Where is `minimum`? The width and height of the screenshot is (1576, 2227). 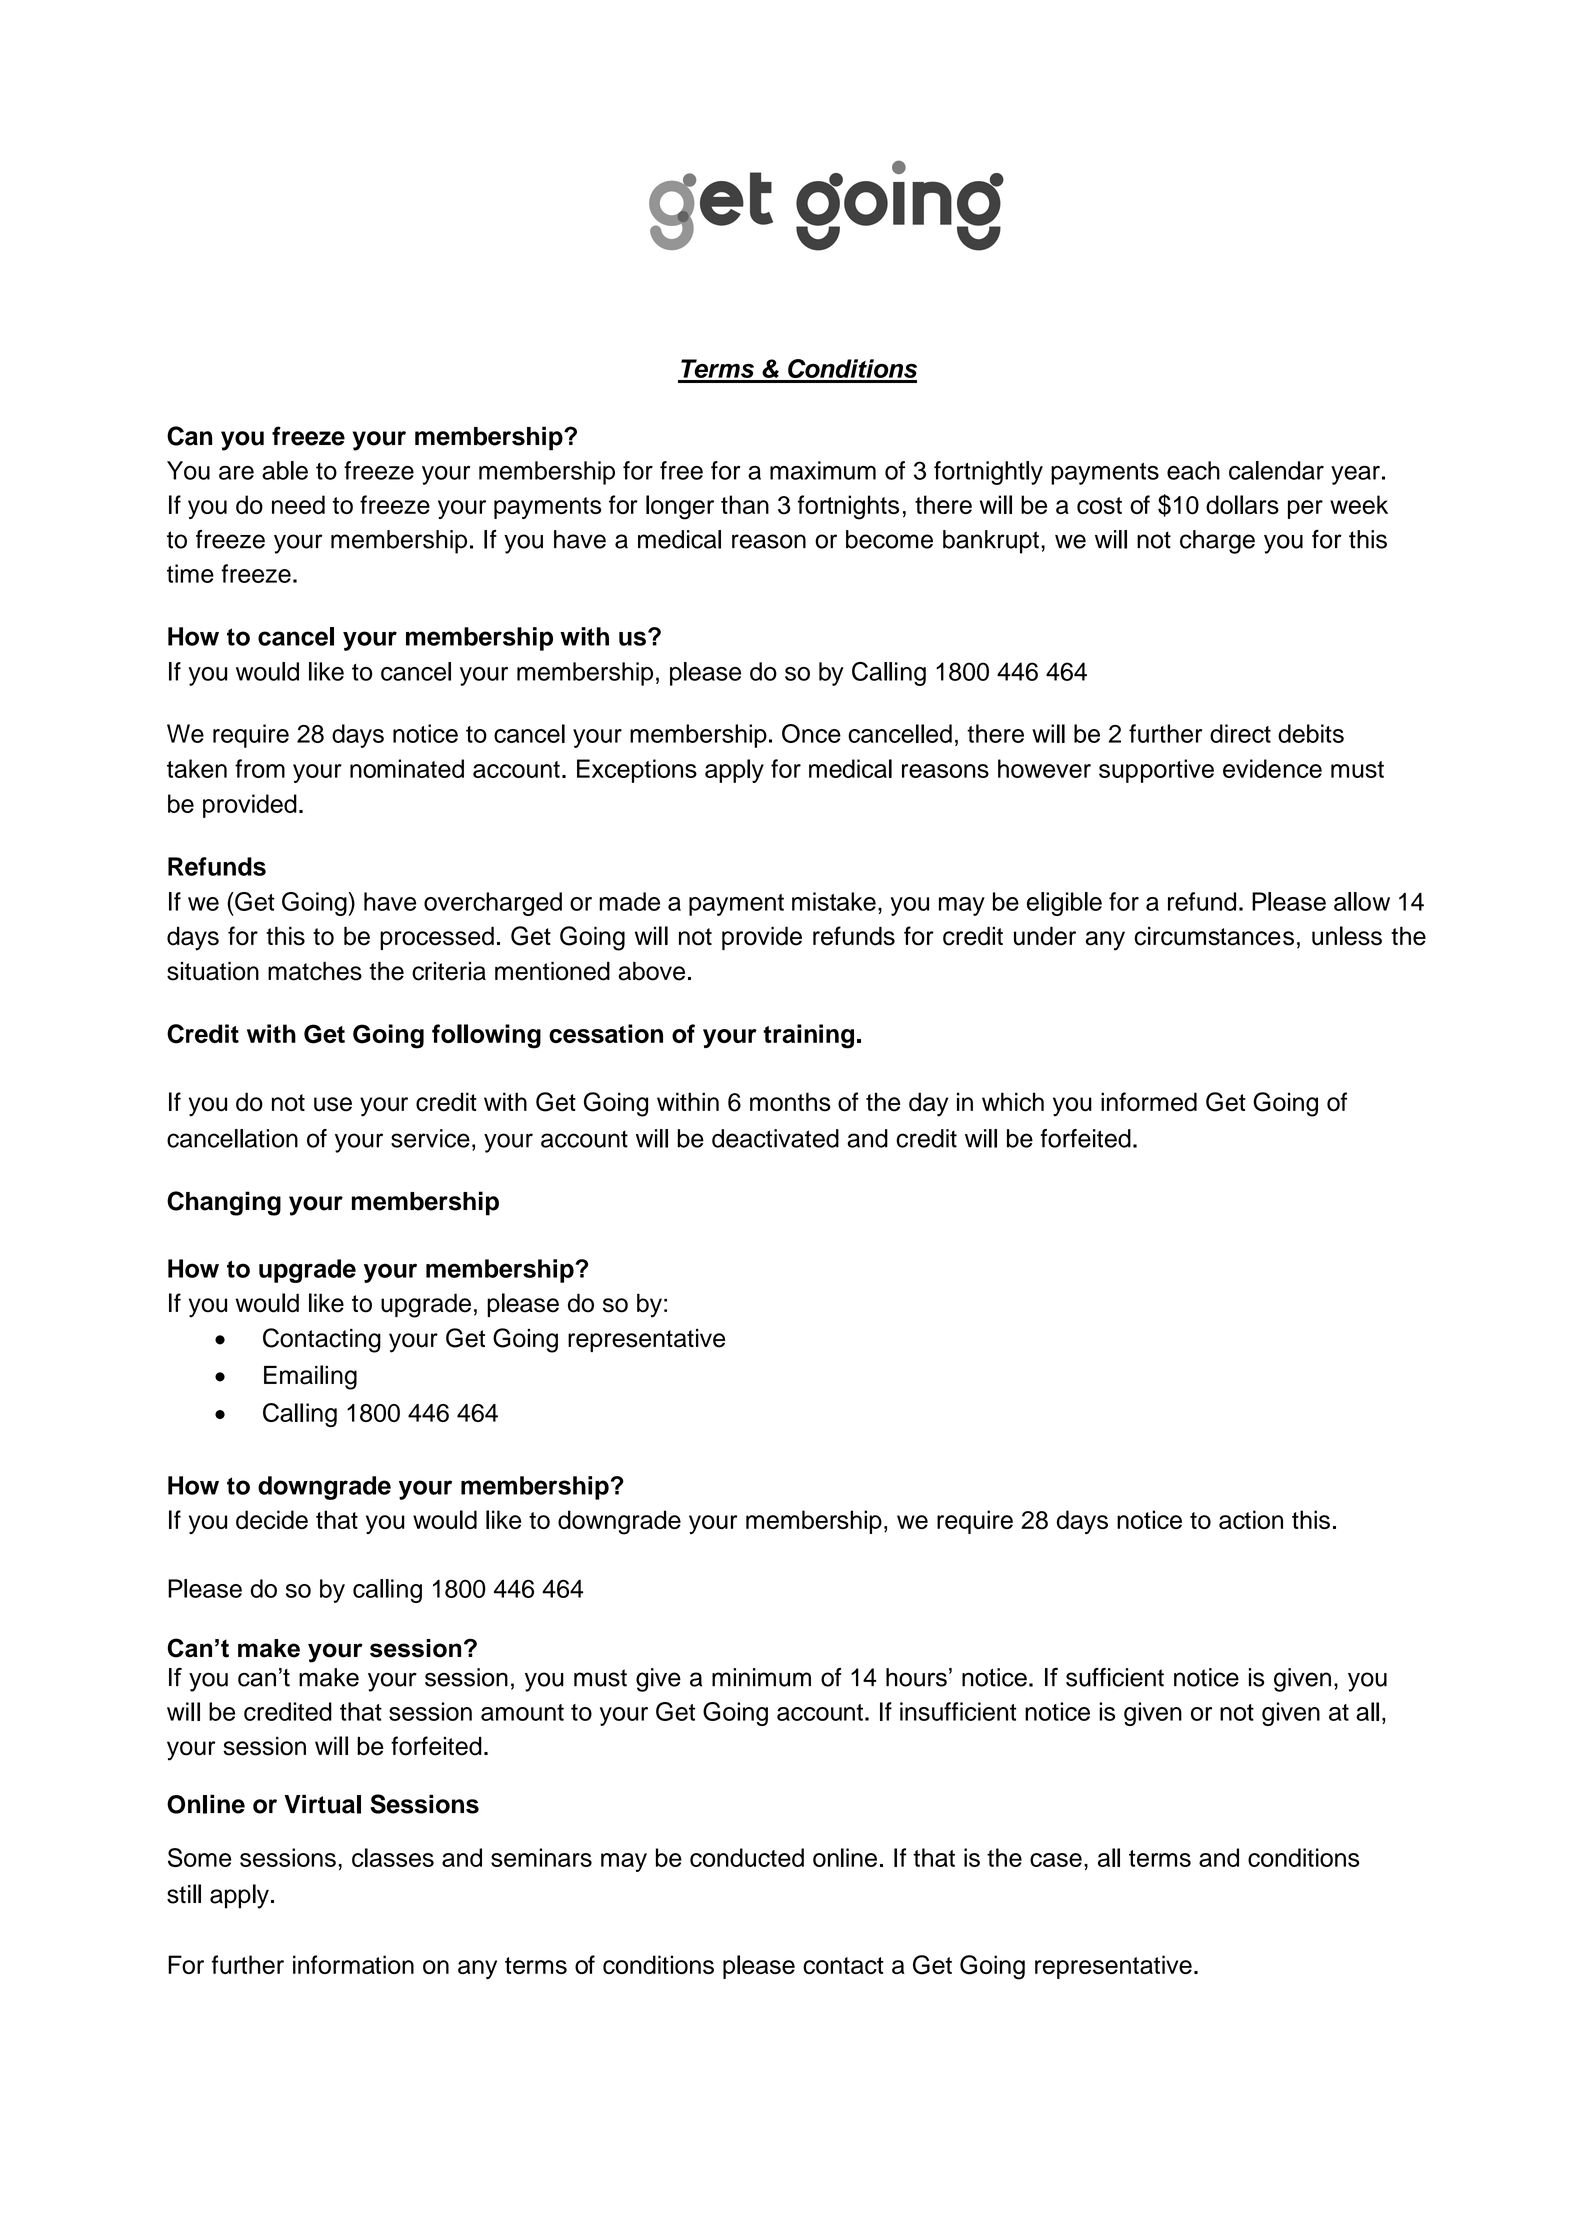 minimum is located at coordinates (761, 1677).
